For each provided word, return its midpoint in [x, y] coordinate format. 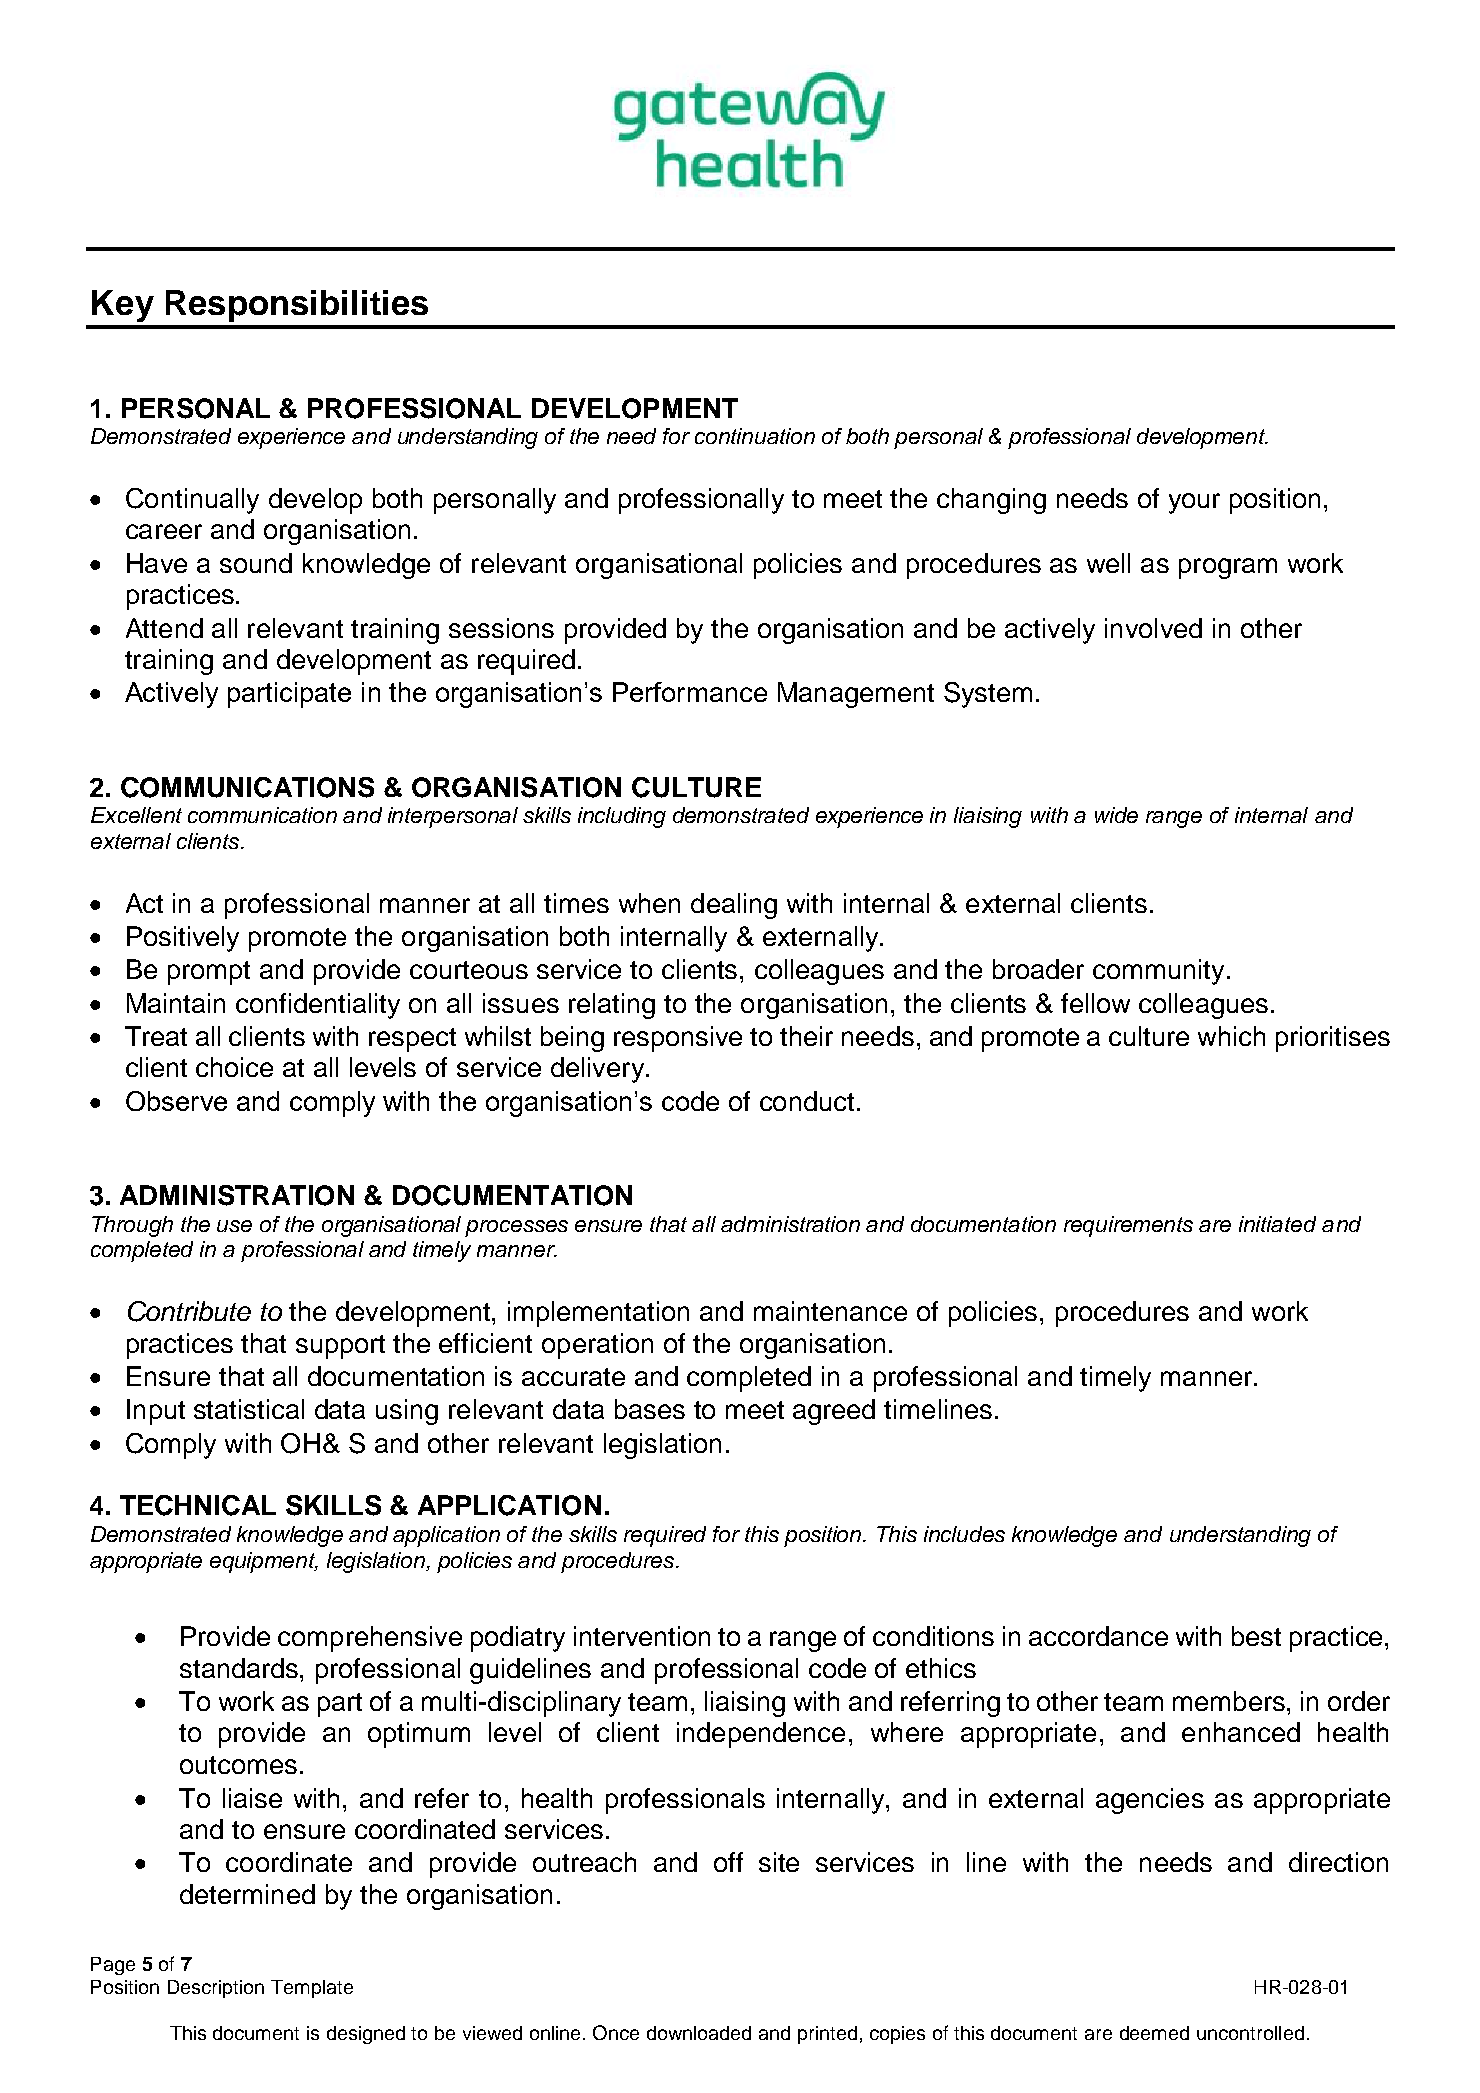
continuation [755, 436]
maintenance [830, 1311]
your [1194, 503]
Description [216, 1989]
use [234, 1226]
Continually [192, 501]
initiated [1277, 1224]
